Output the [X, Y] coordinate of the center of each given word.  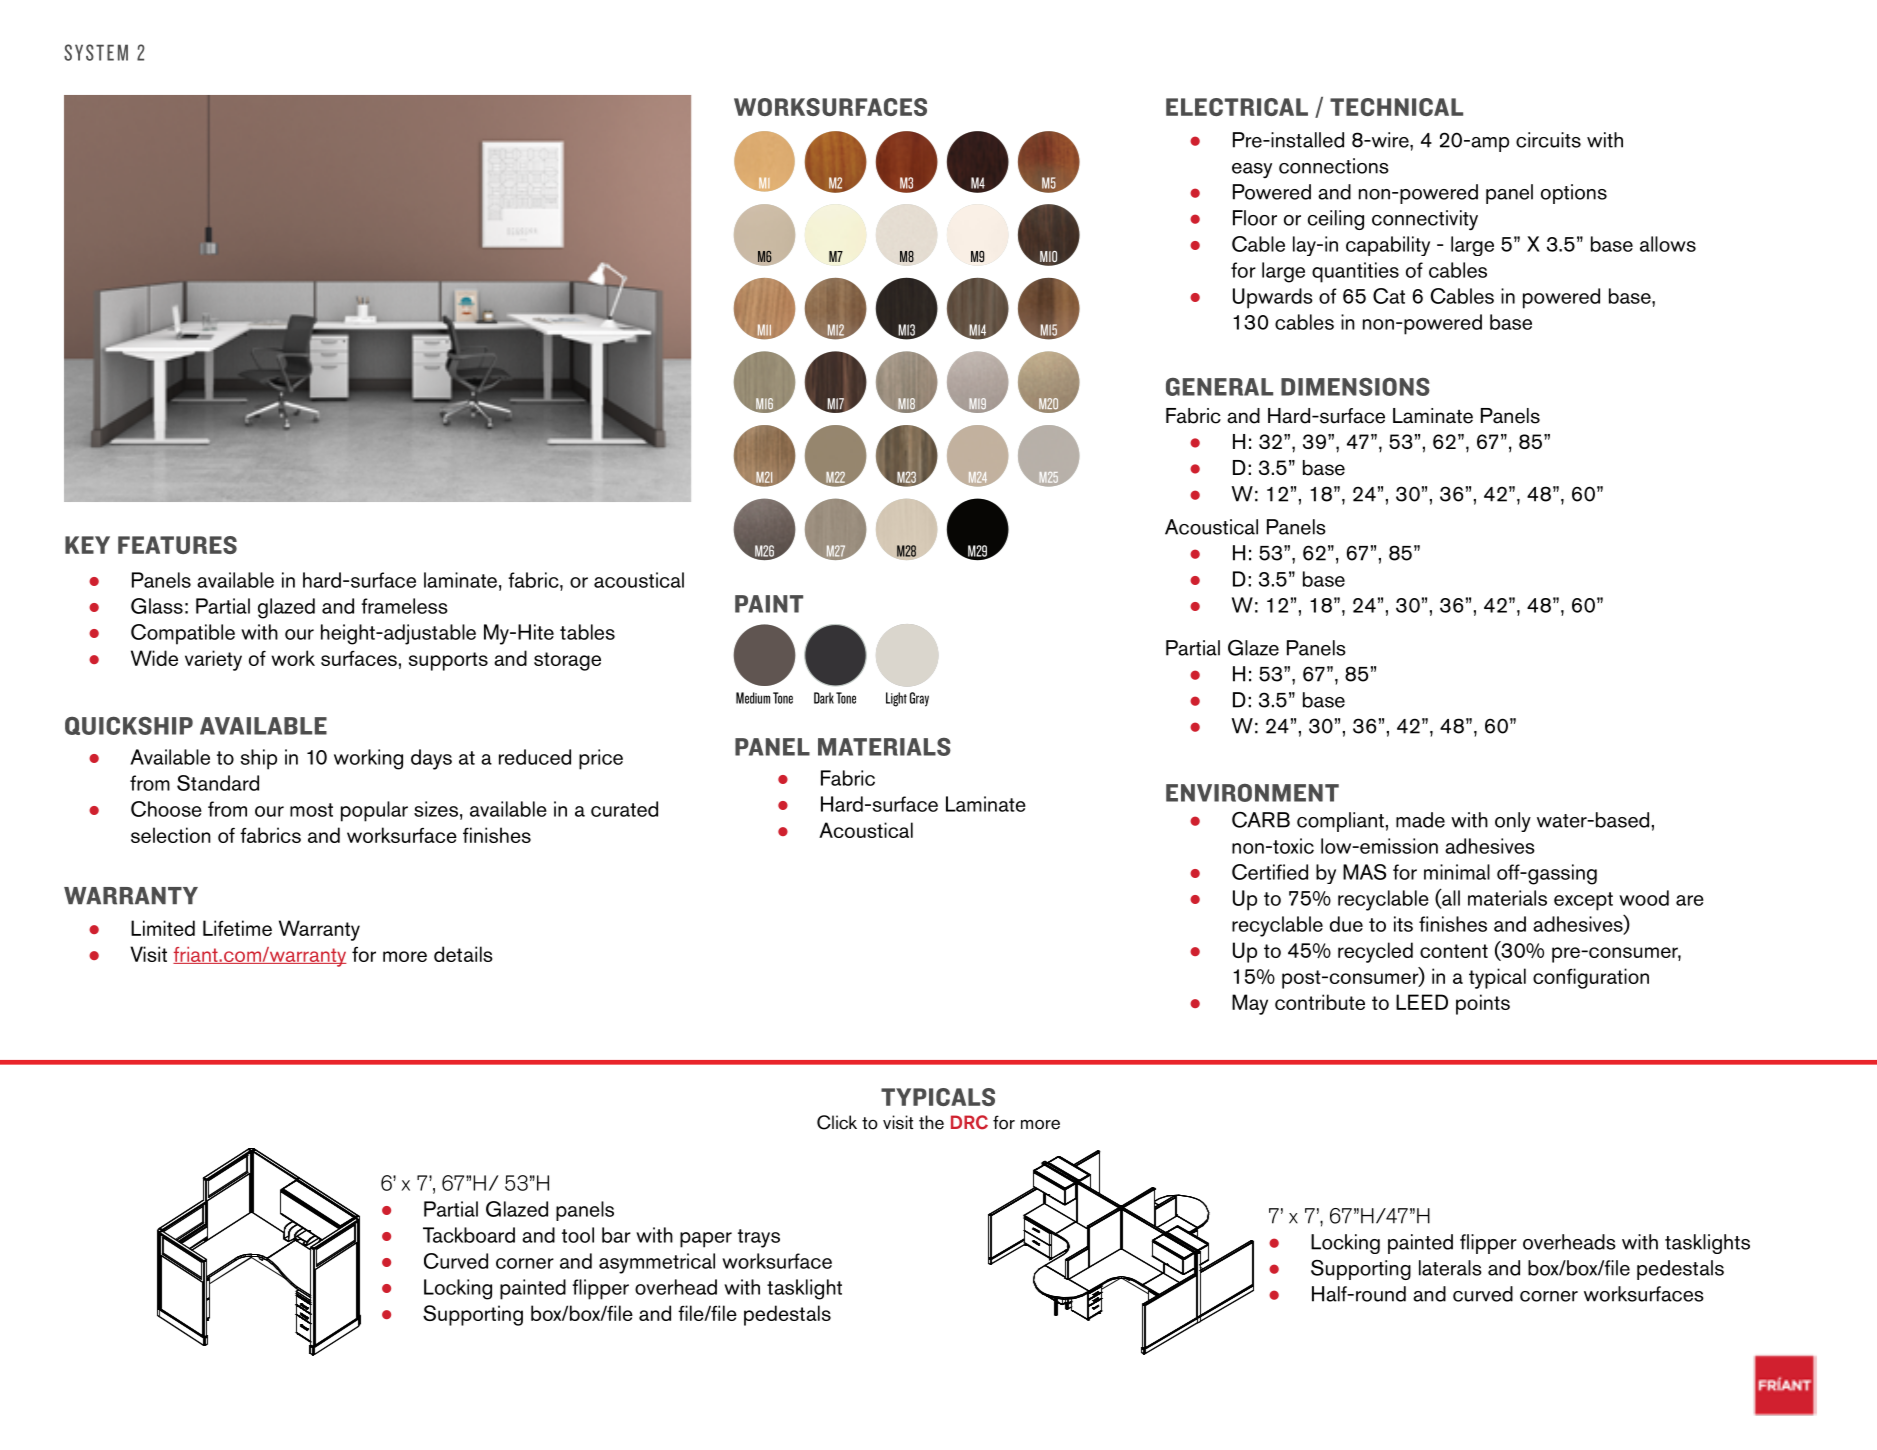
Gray [919, 699]
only [1513, 822]
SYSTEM [96, 52]
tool [578, 1235]
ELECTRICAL [1237, 107]
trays [759, 1238]
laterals [1450, 1268]
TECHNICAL [1396, 107]
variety [213, 660]
